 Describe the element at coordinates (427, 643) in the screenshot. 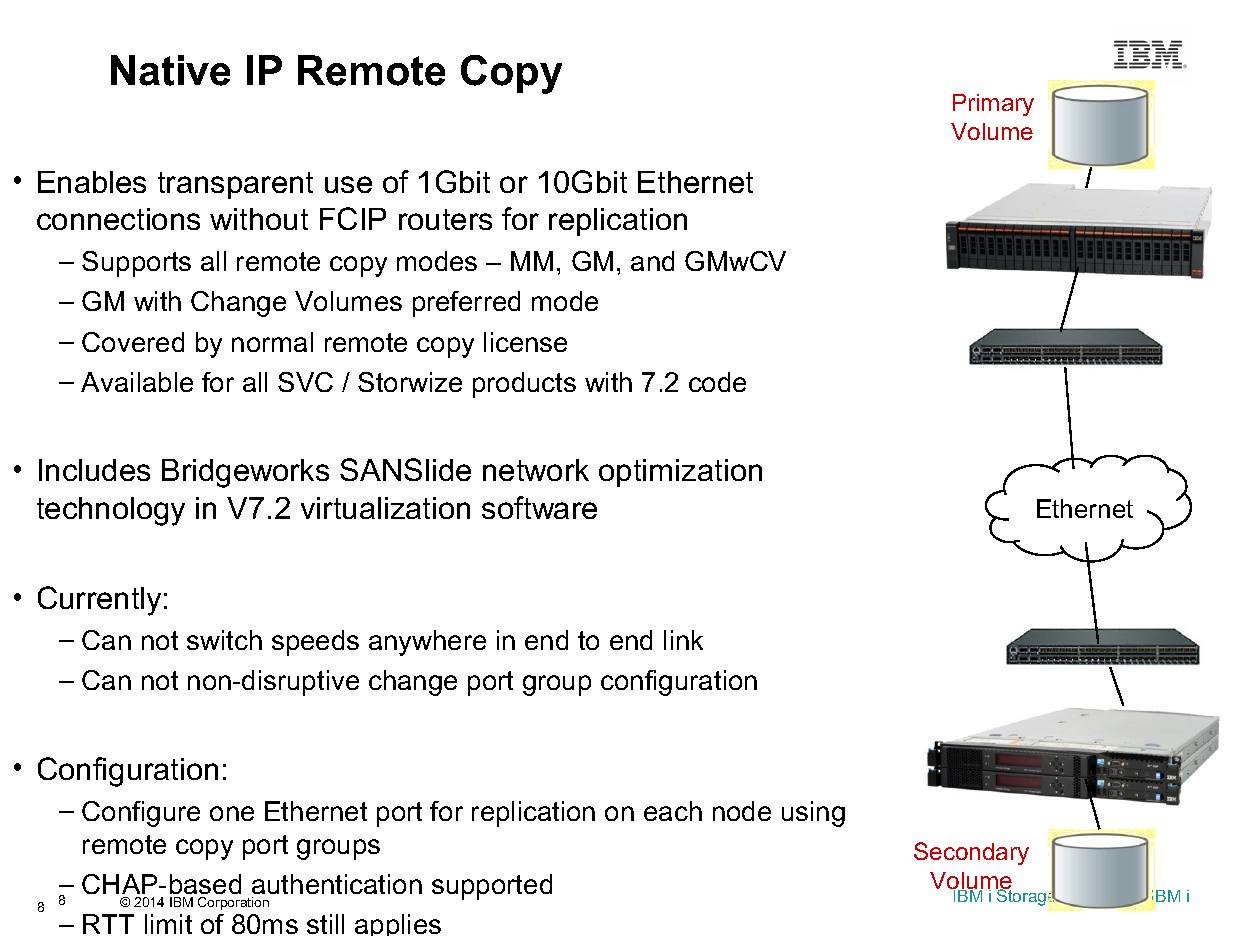

I see `anywhere` at that location.
